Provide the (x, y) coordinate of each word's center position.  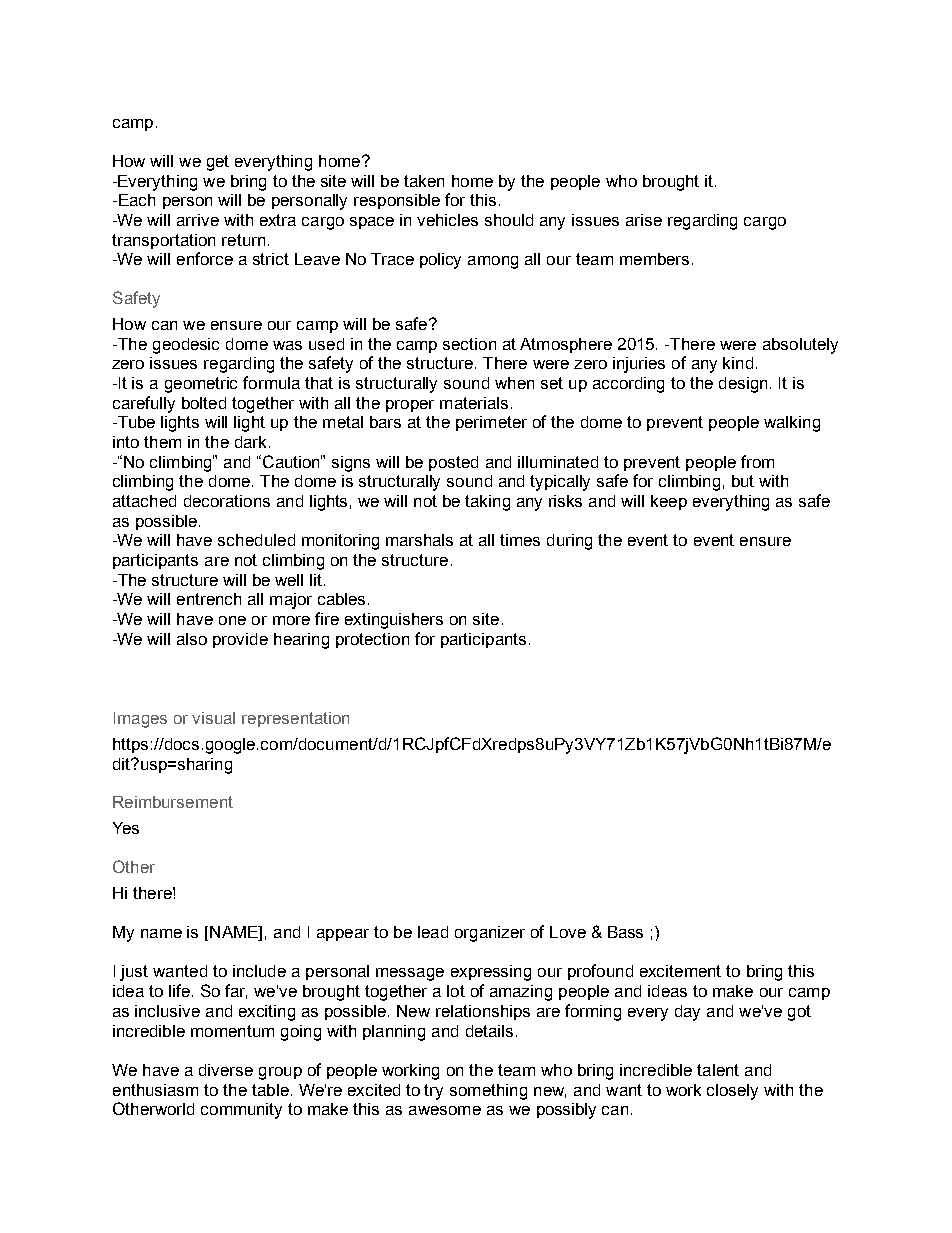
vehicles (447, 220)
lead (433, 932)
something (488, 1092)
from (757, 461)
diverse (226, 1070)
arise (644, 220)
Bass (625, 932)
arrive (198, 220)
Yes (126, 828)
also (192, 639)
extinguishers (394, 621)
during (569, 542)
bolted (204, 403)
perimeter (491, 423)
